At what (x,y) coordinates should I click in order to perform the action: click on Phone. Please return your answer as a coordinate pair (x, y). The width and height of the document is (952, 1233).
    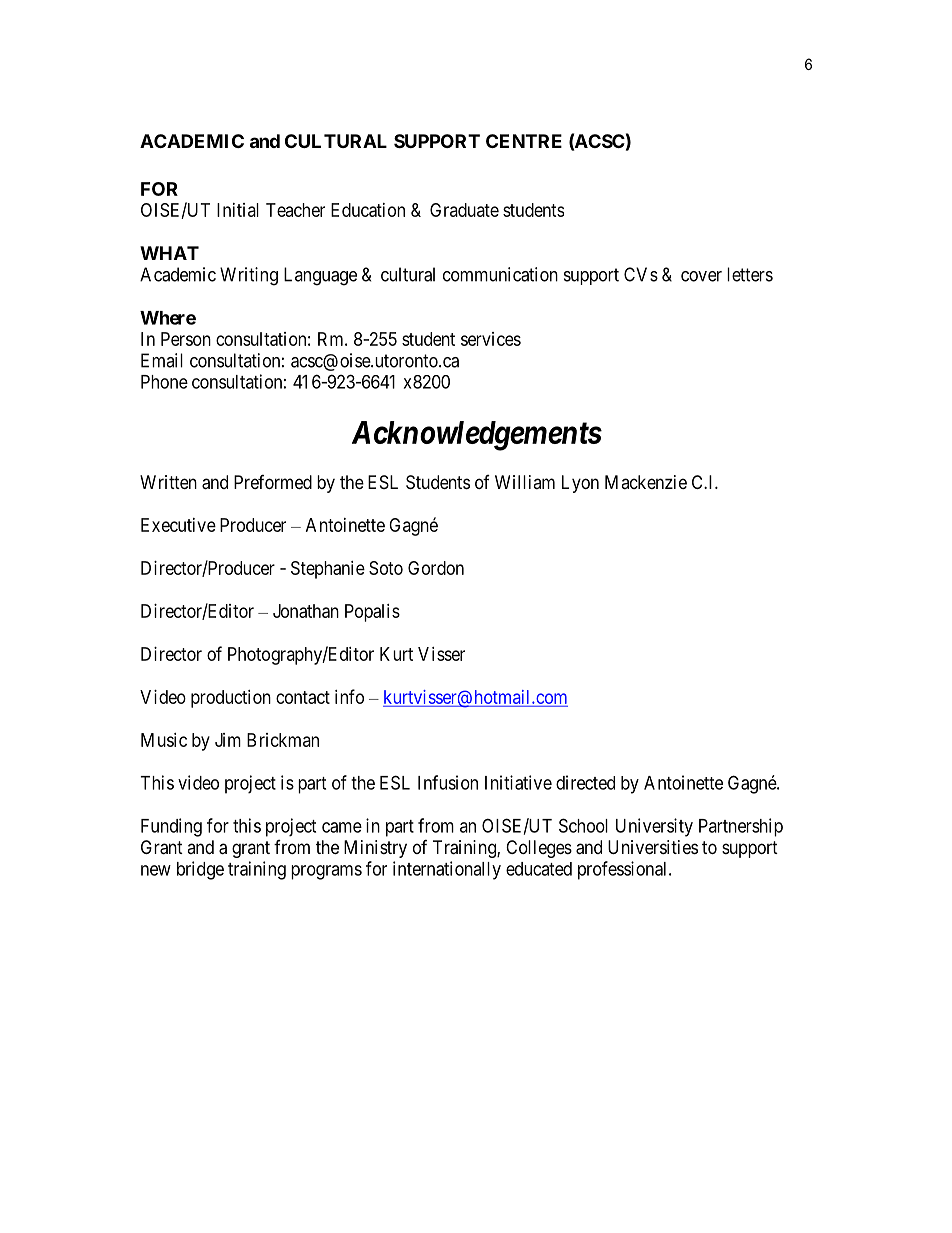
    Looking at the image, I should click on (164, 382).
